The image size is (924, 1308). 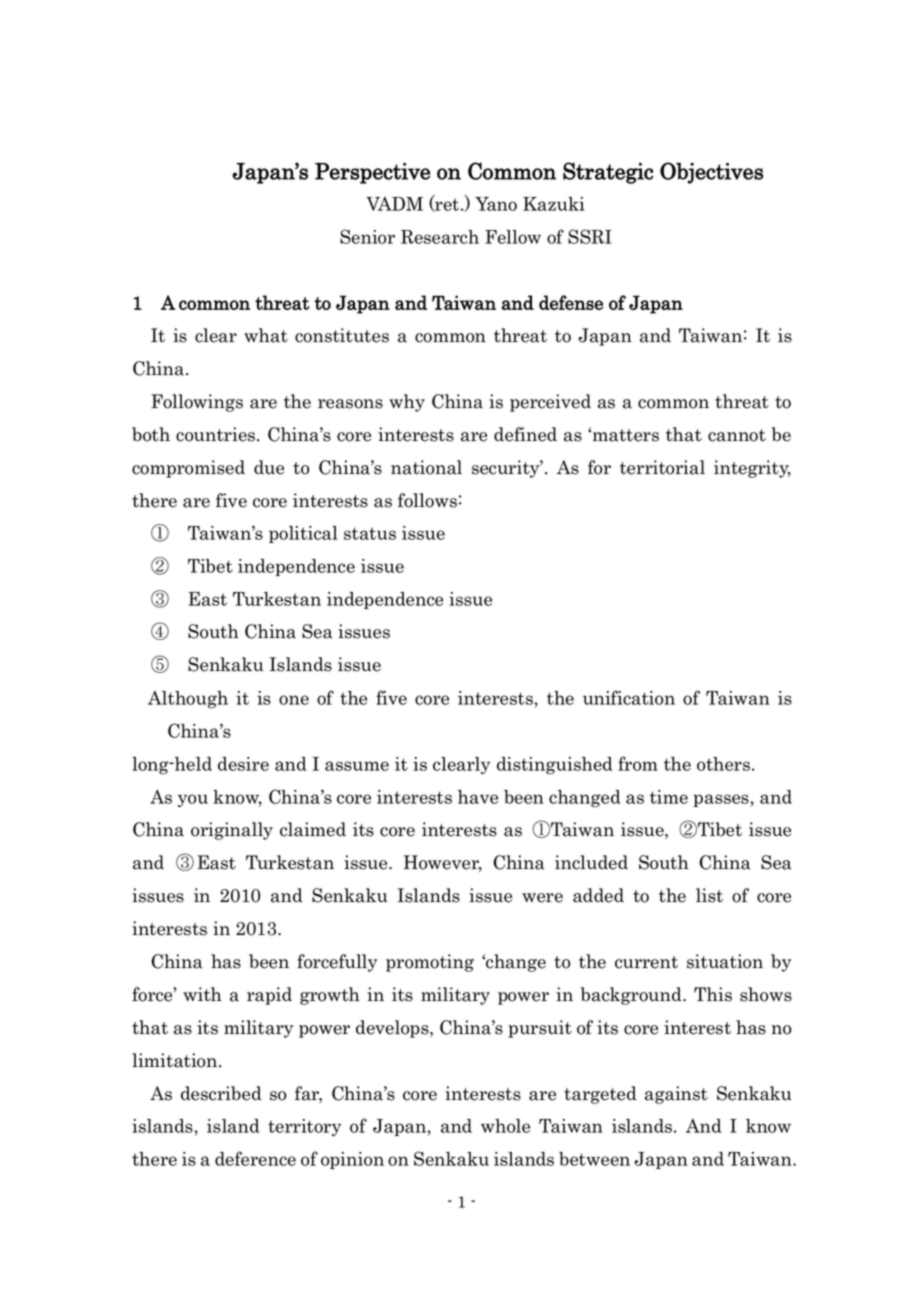 What do you see at coordinates (711, 173) in the image?
I see `Objectives` at bounding box center [711, 173].
